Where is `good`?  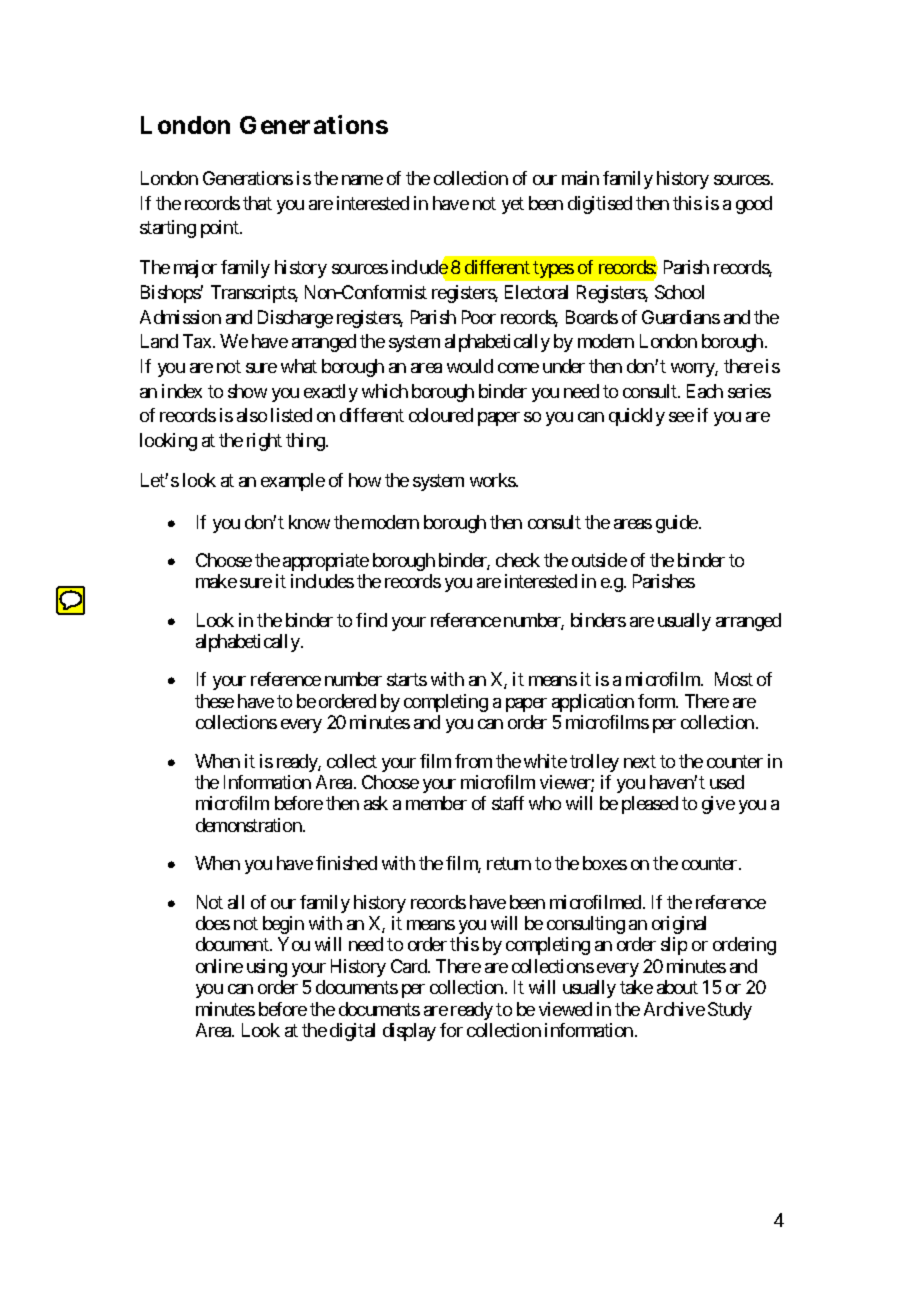 good is located at coordinates (754, 205).
